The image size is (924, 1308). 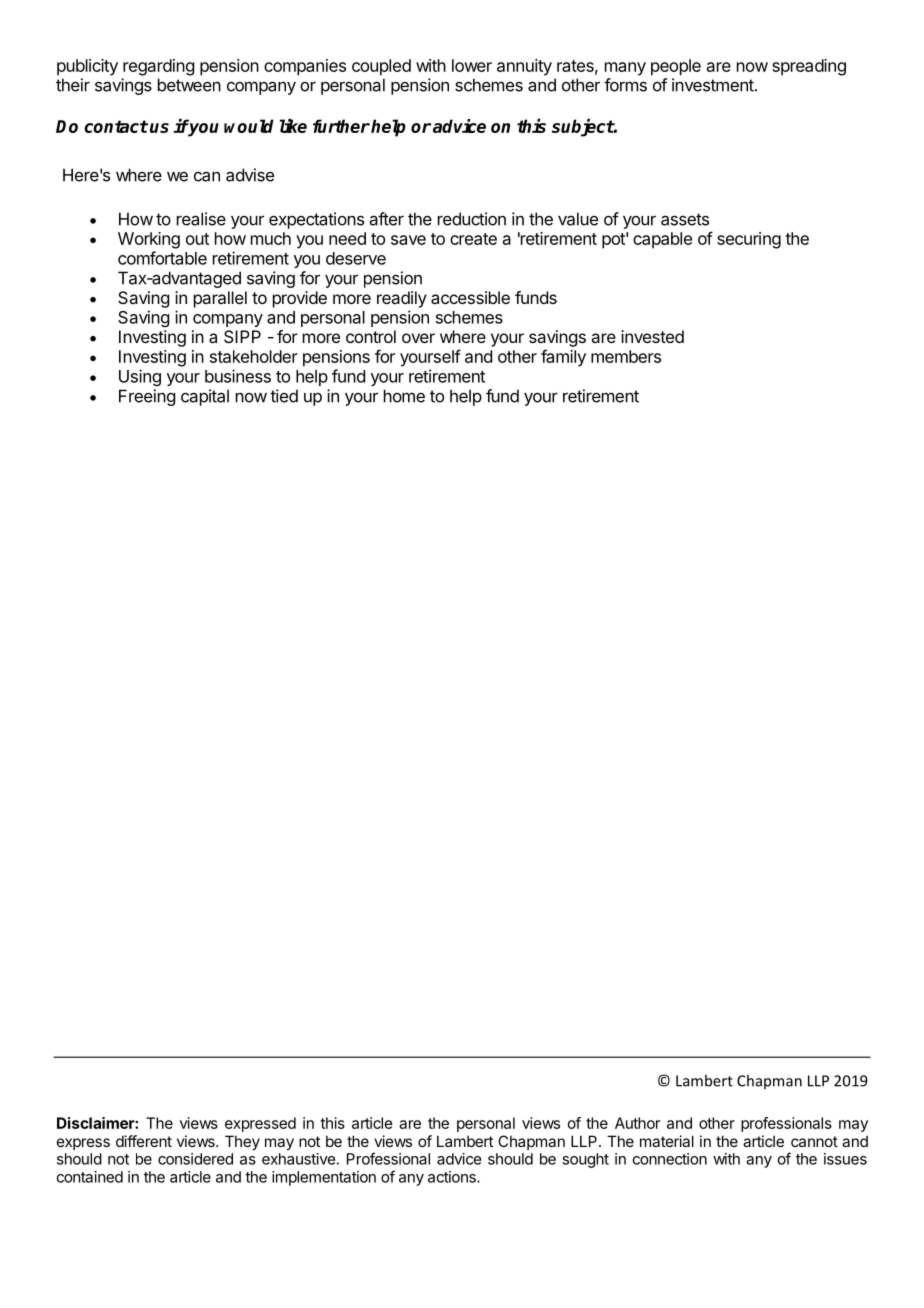 What do you see at coordinates (814, 1141) in the document?
I see `cannot` at bounding box center [814, 1141].
